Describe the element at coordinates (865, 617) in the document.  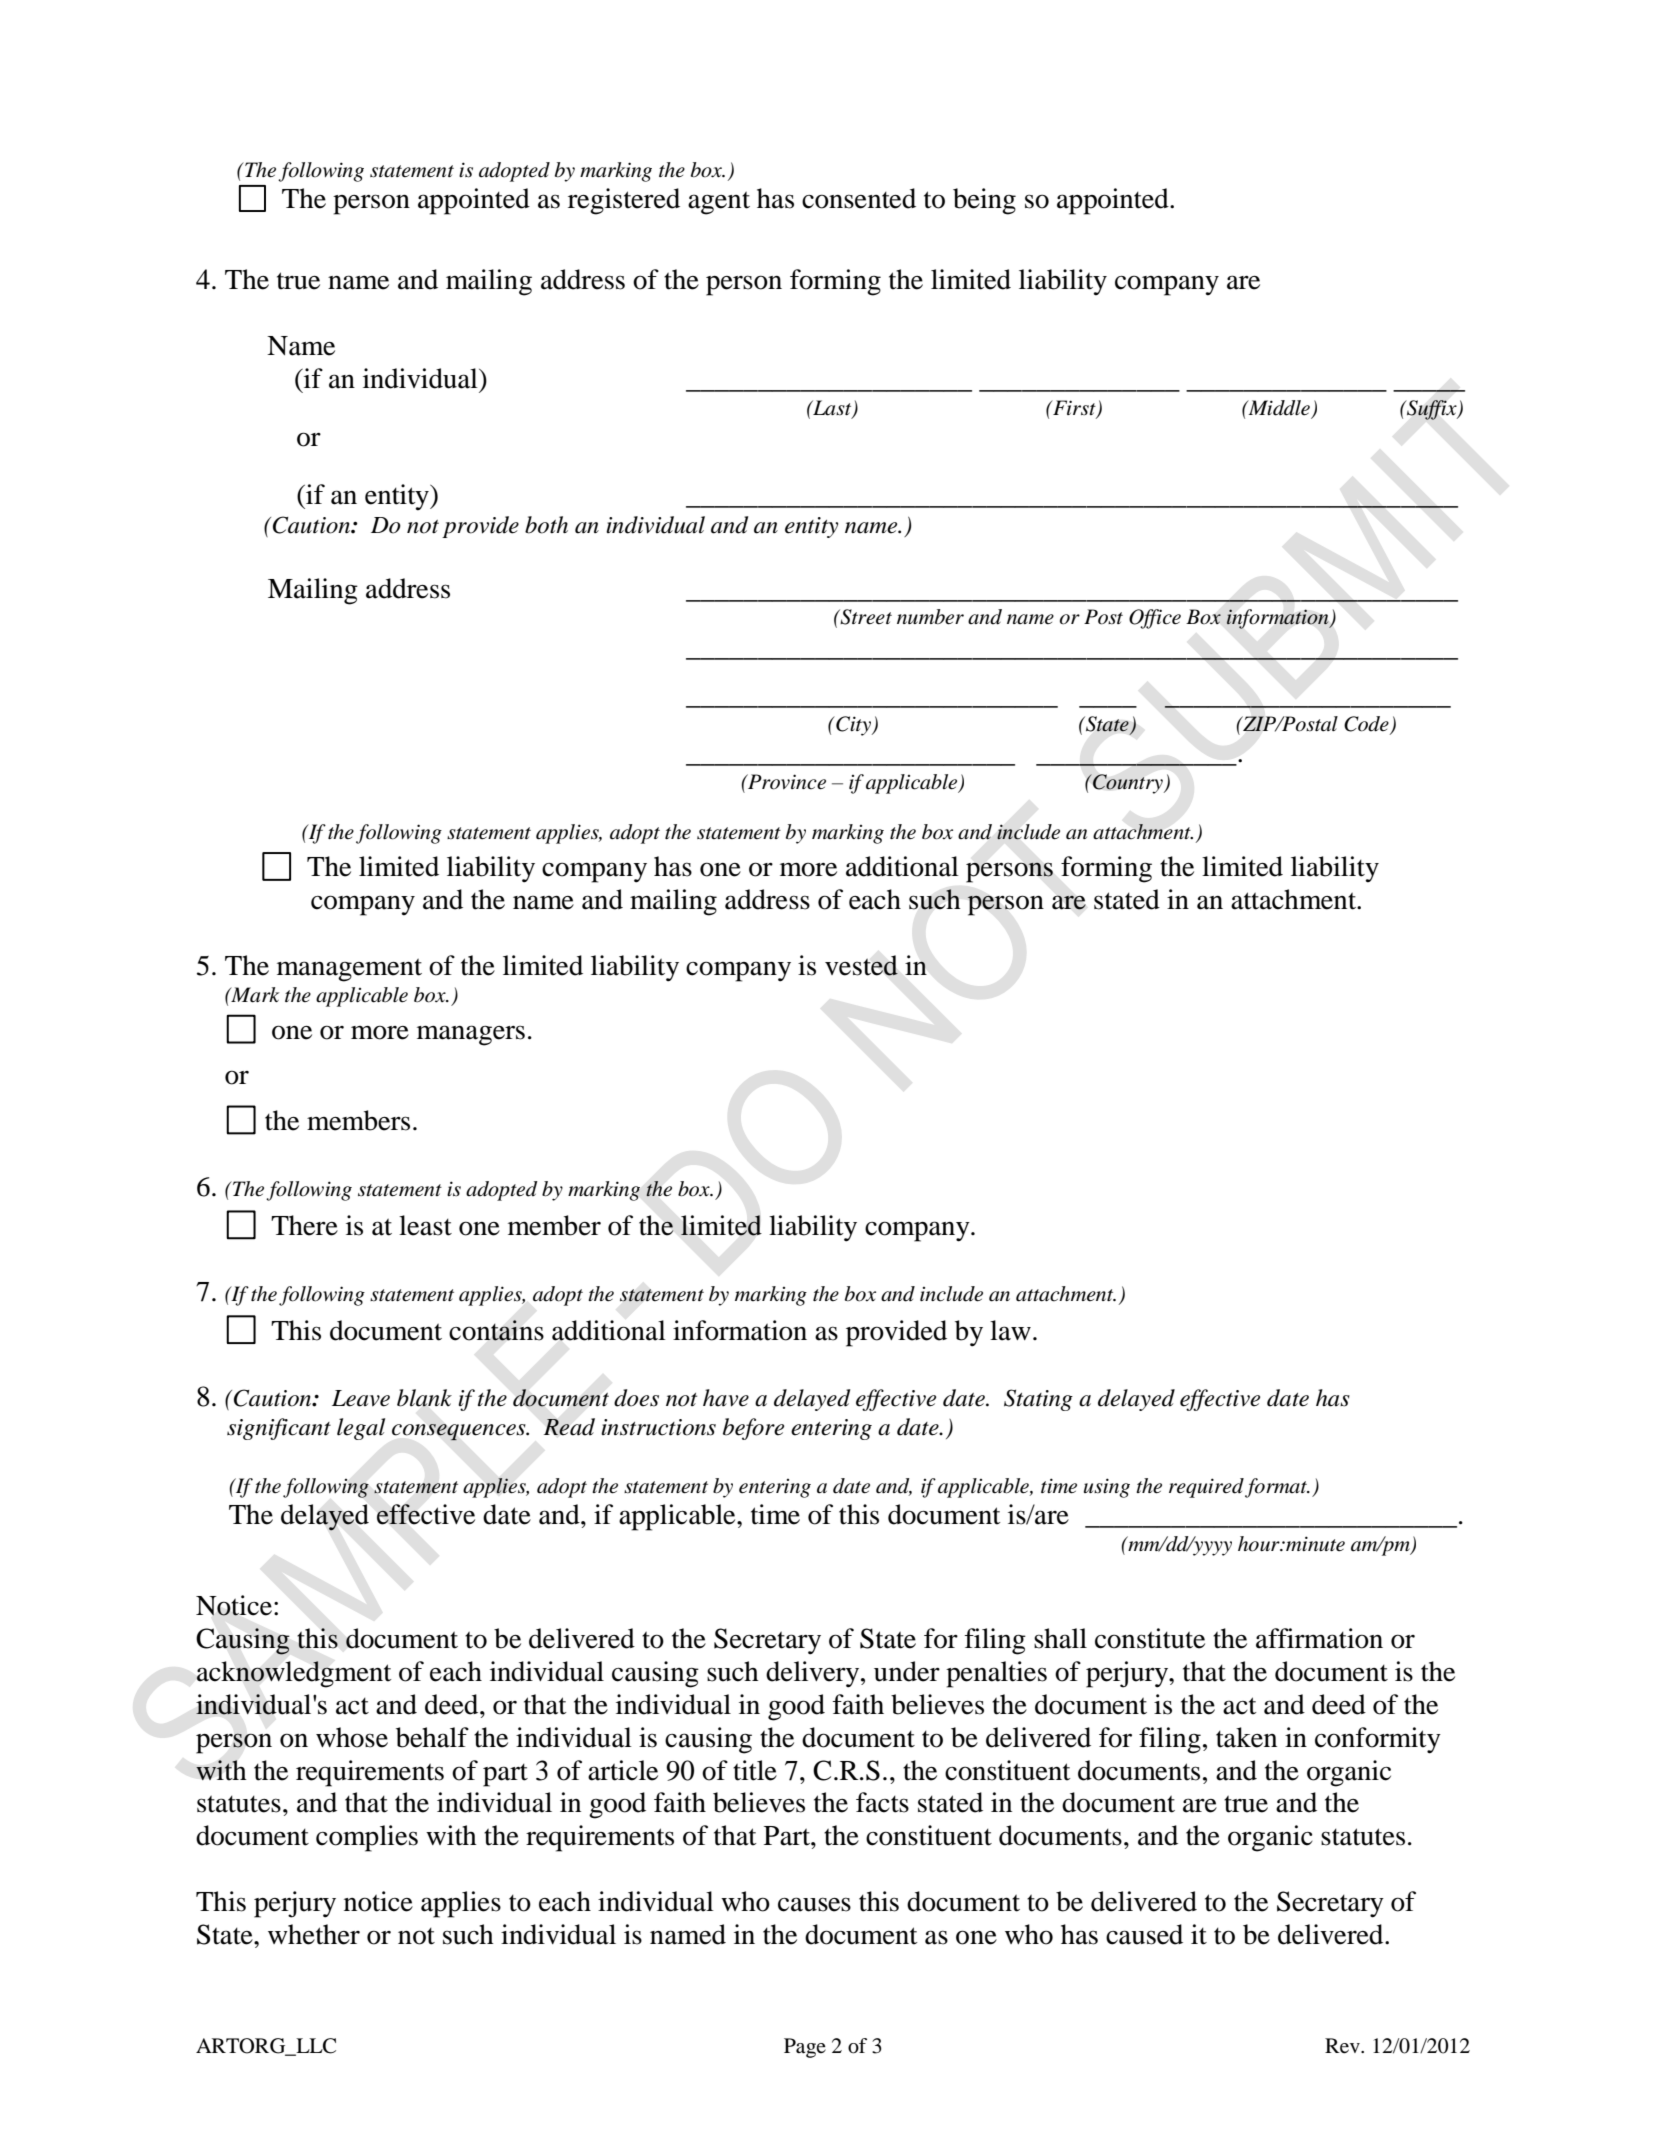
I see `Street` at that location.
